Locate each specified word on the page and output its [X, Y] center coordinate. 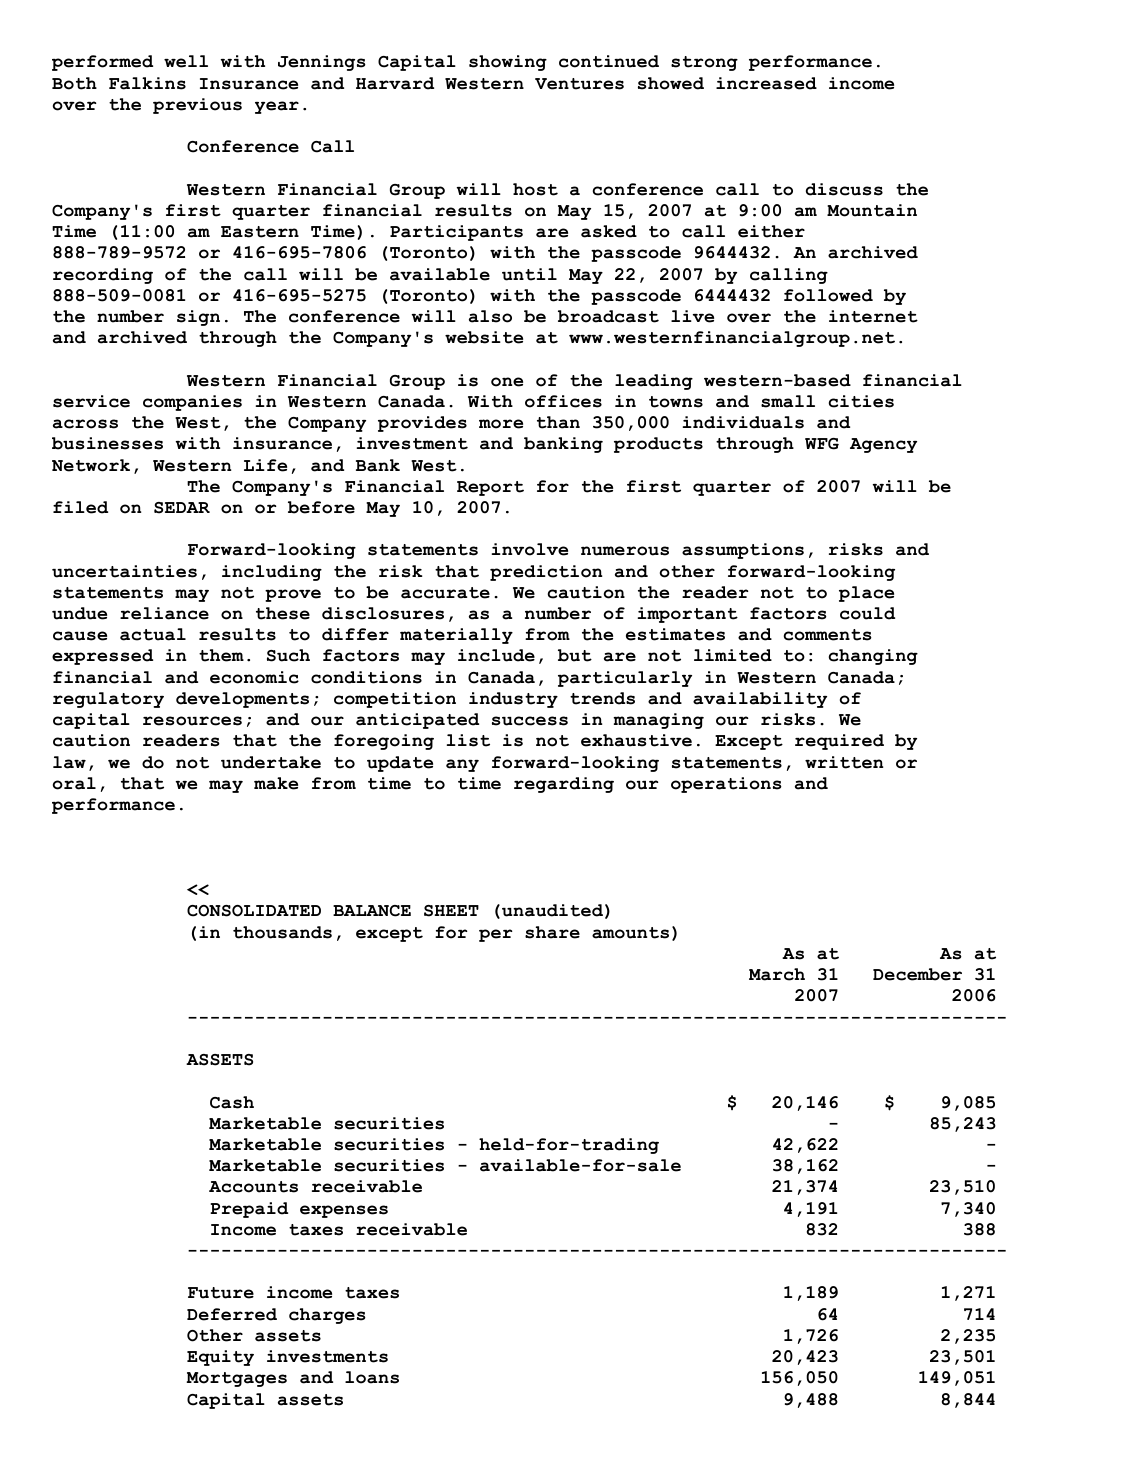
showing [508, 63]
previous [197, 106]
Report [490, 488]
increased [766, 83]
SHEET [451, 911]
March [777, 974]
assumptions [743, 551]
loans [372, 1377]
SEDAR [182, 508]
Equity [220, 1358]
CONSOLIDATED [254, 911]
